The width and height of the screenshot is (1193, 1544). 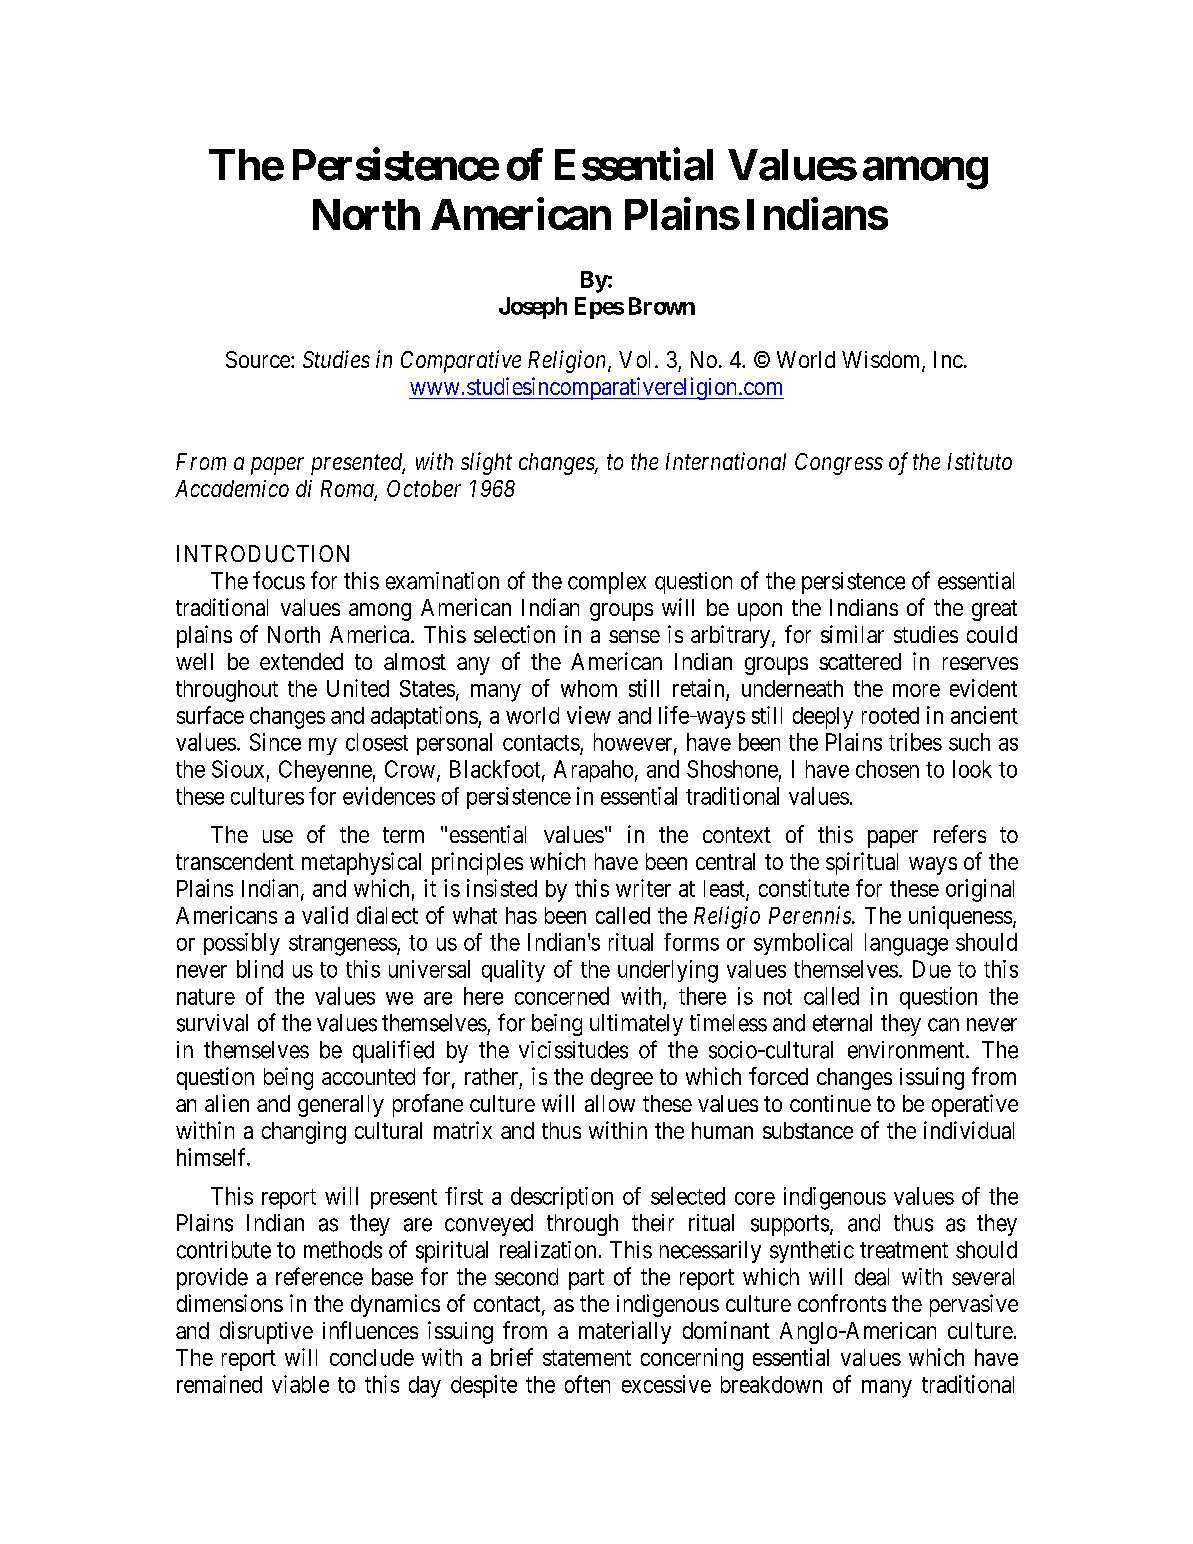 I want to click on allow, so click(x=610, y=1103).
